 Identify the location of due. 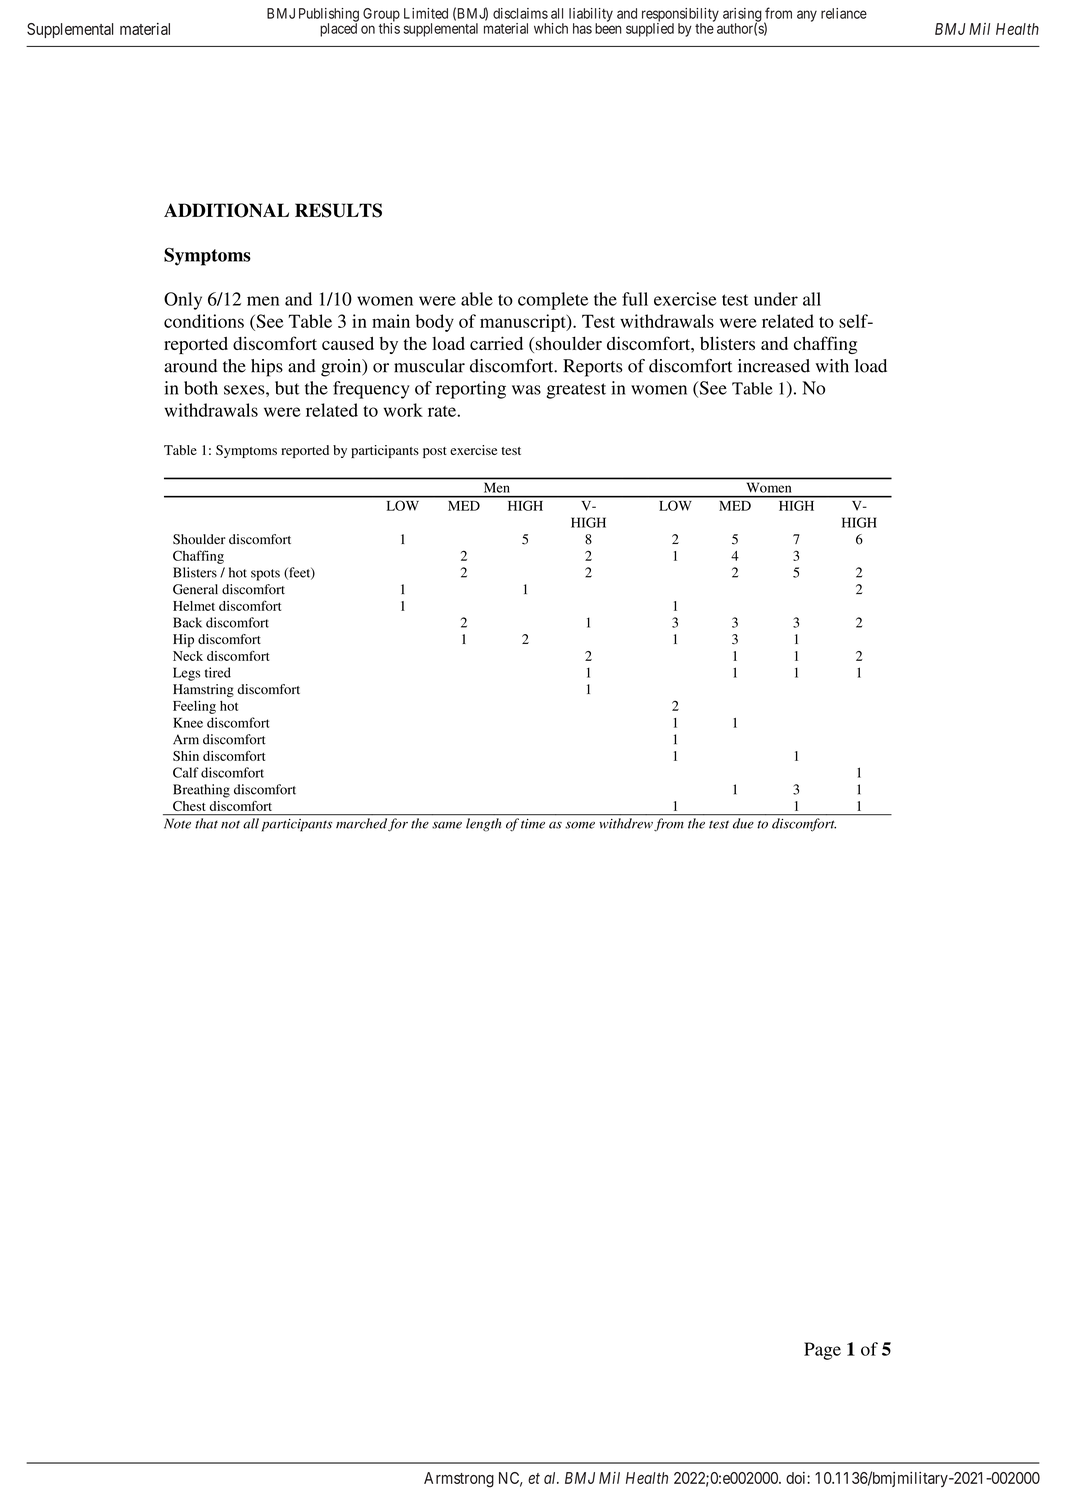
(743, 823).
